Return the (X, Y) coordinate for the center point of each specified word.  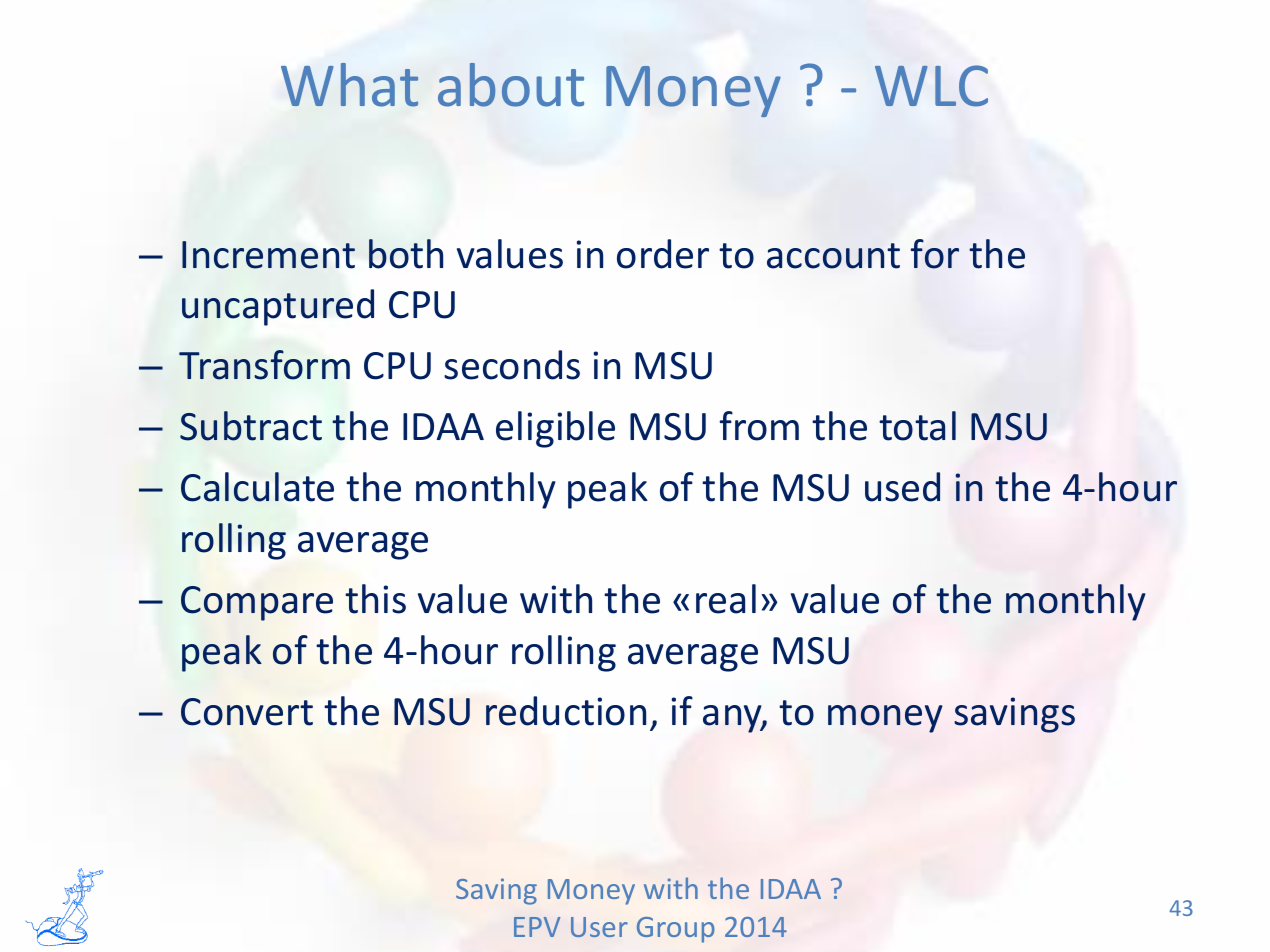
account (833, 256)
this (375, 599)
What (349, 85)
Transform (264, 365)
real (726, 599)
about (511, 85)
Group (676, 930)
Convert (247, 712)
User (599, 927)
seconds (512, 365)
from (759, 426)
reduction (566, 711)
